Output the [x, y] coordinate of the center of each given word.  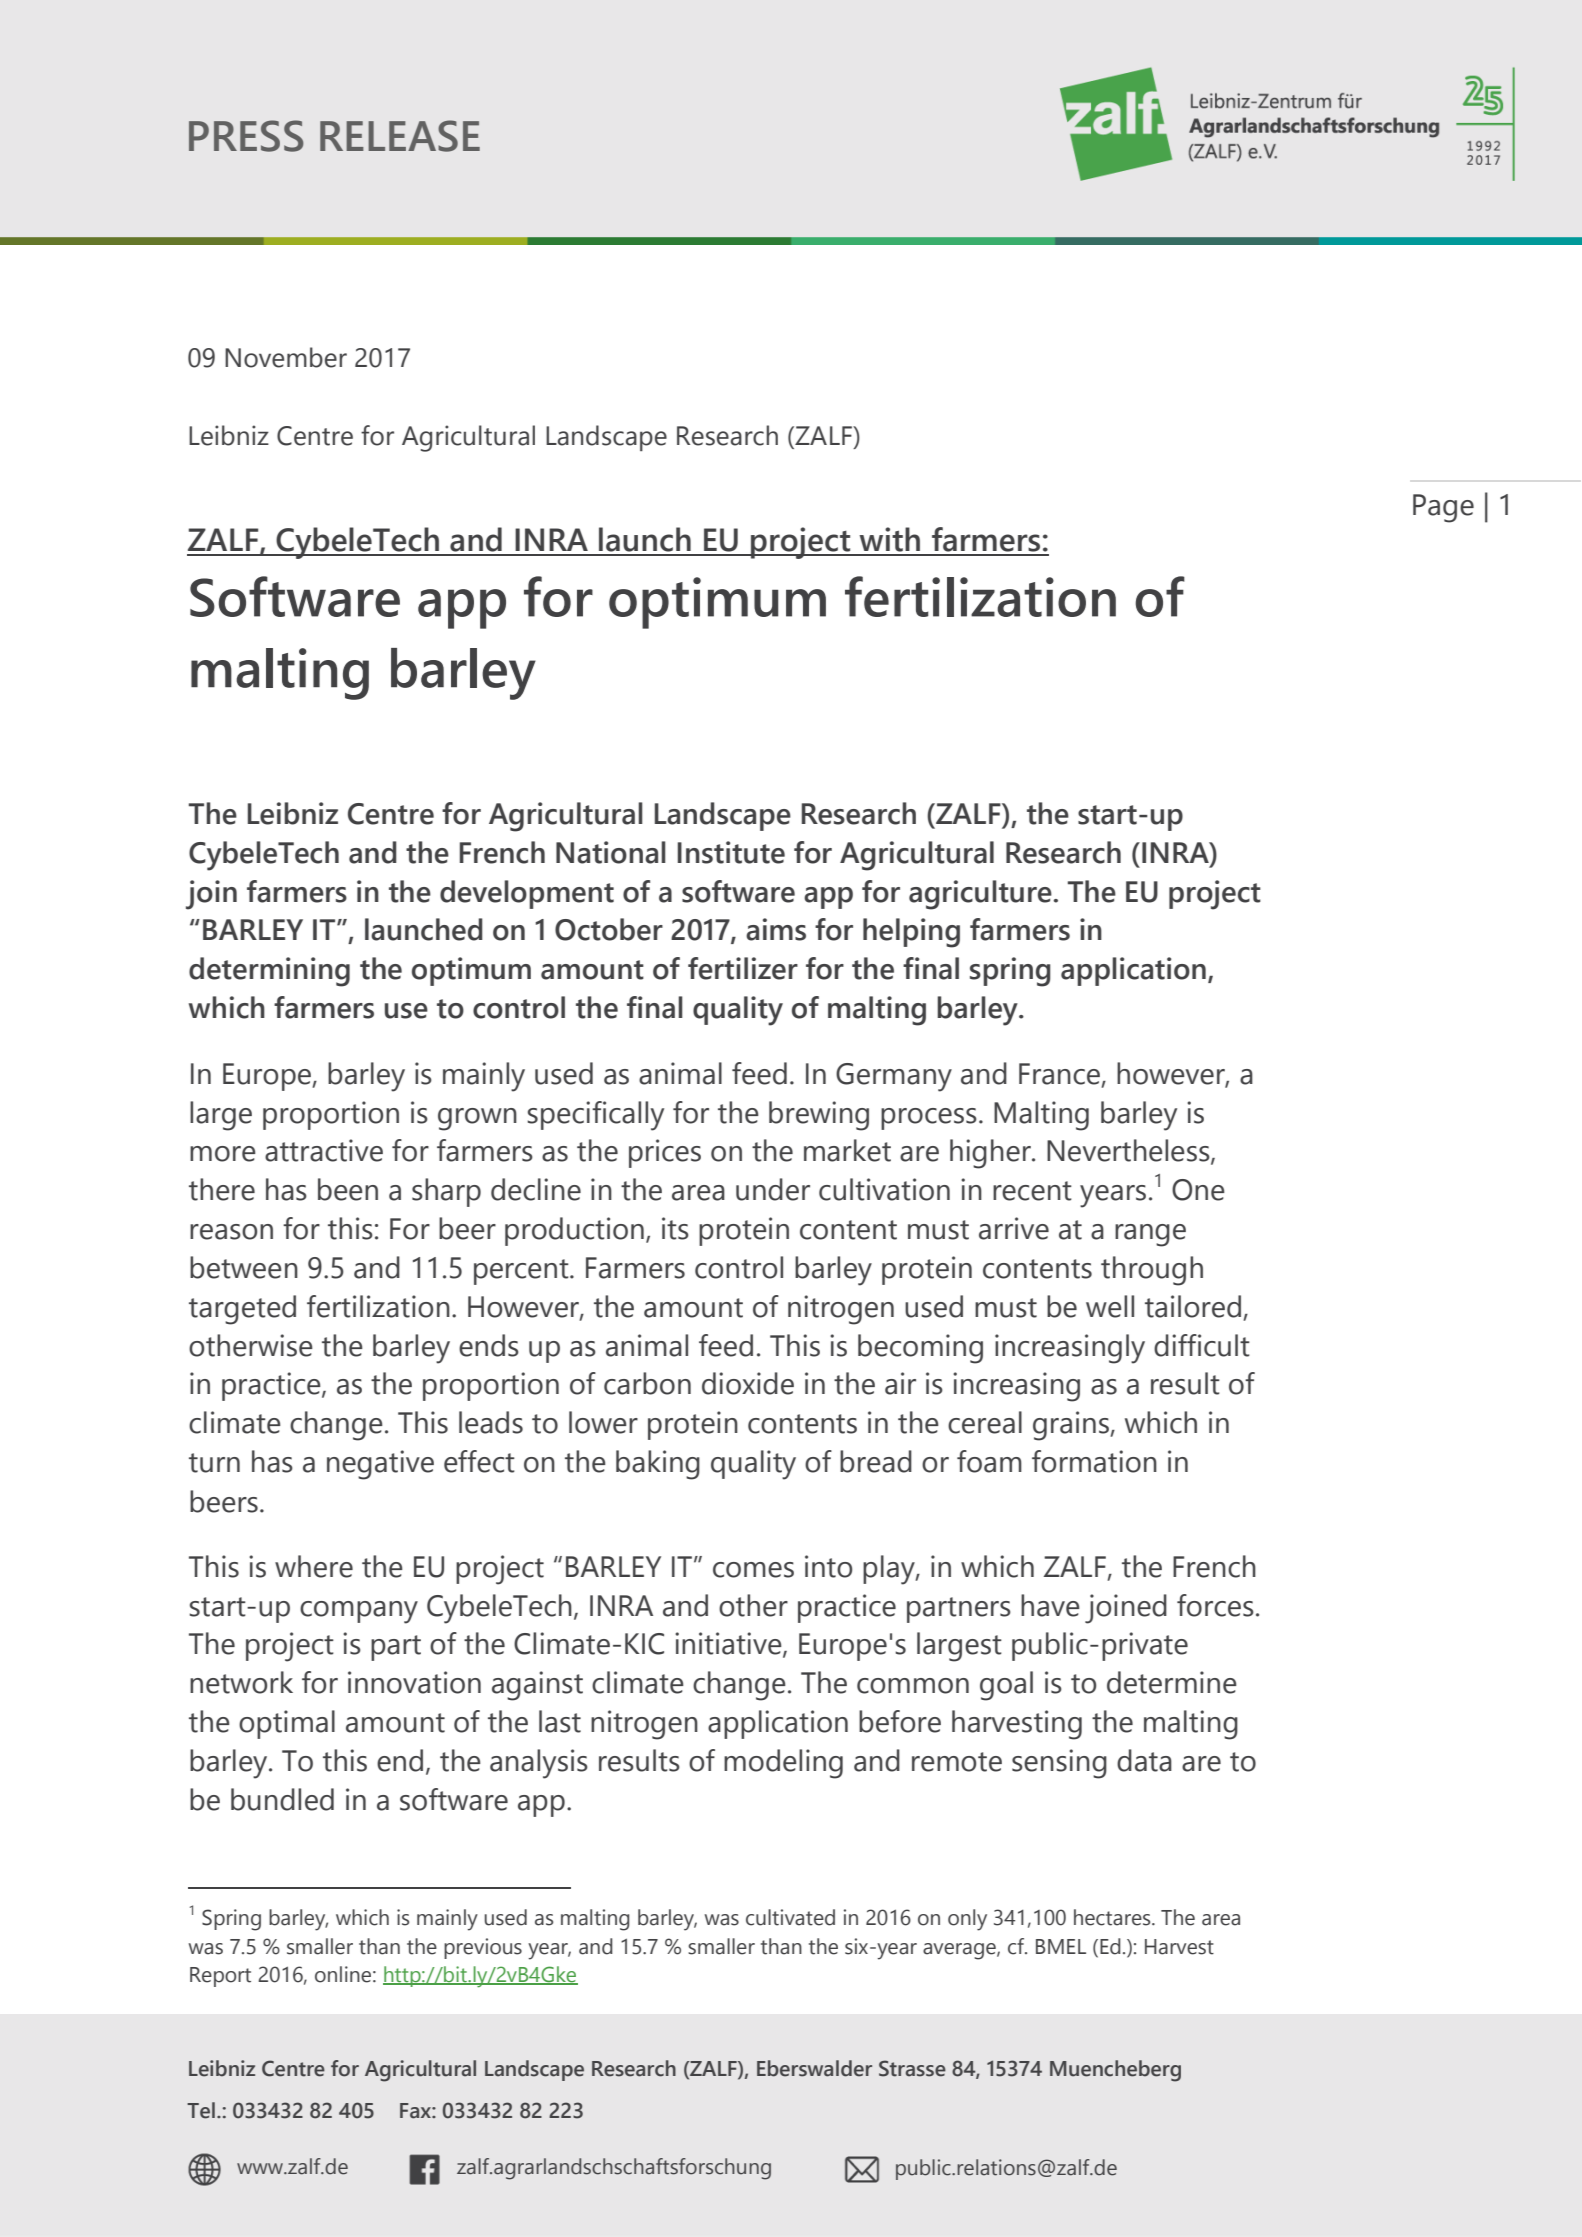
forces [1215, 1605]
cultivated [790, 1917]
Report [220, 1977]
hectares [1113, 1917]
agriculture [981, 895]
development [527, 894]
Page [1443, 508]
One [1198, 1190]
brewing [819, 1116]
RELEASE [400, 136]
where [314, 1566]
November [286, 357]
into [828, 1566]
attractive [324, 1150]
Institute [731, 852]
